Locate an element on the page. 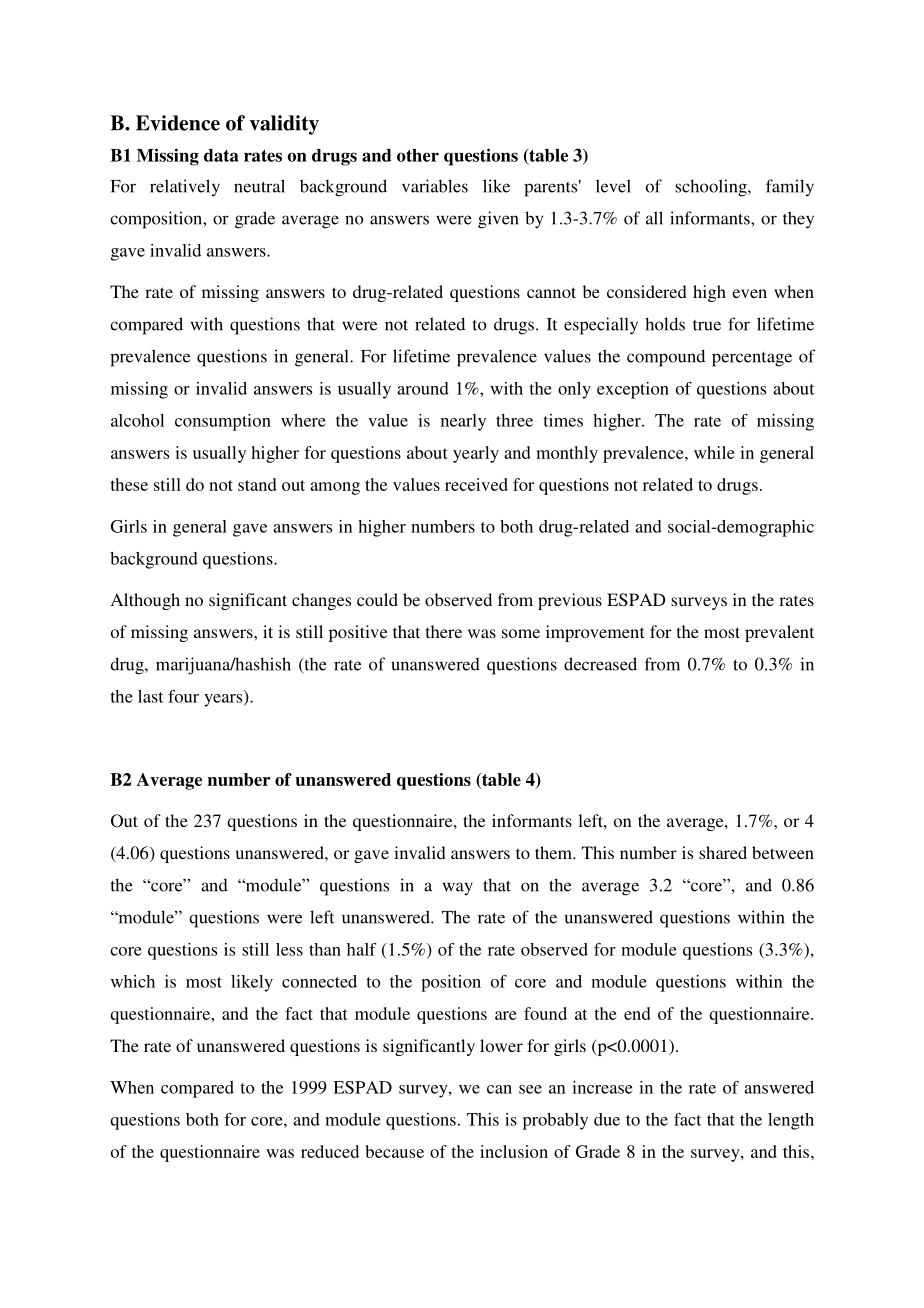 The height and width of the image is (1308, 924). schooling is located at coordinates (712, 188).
